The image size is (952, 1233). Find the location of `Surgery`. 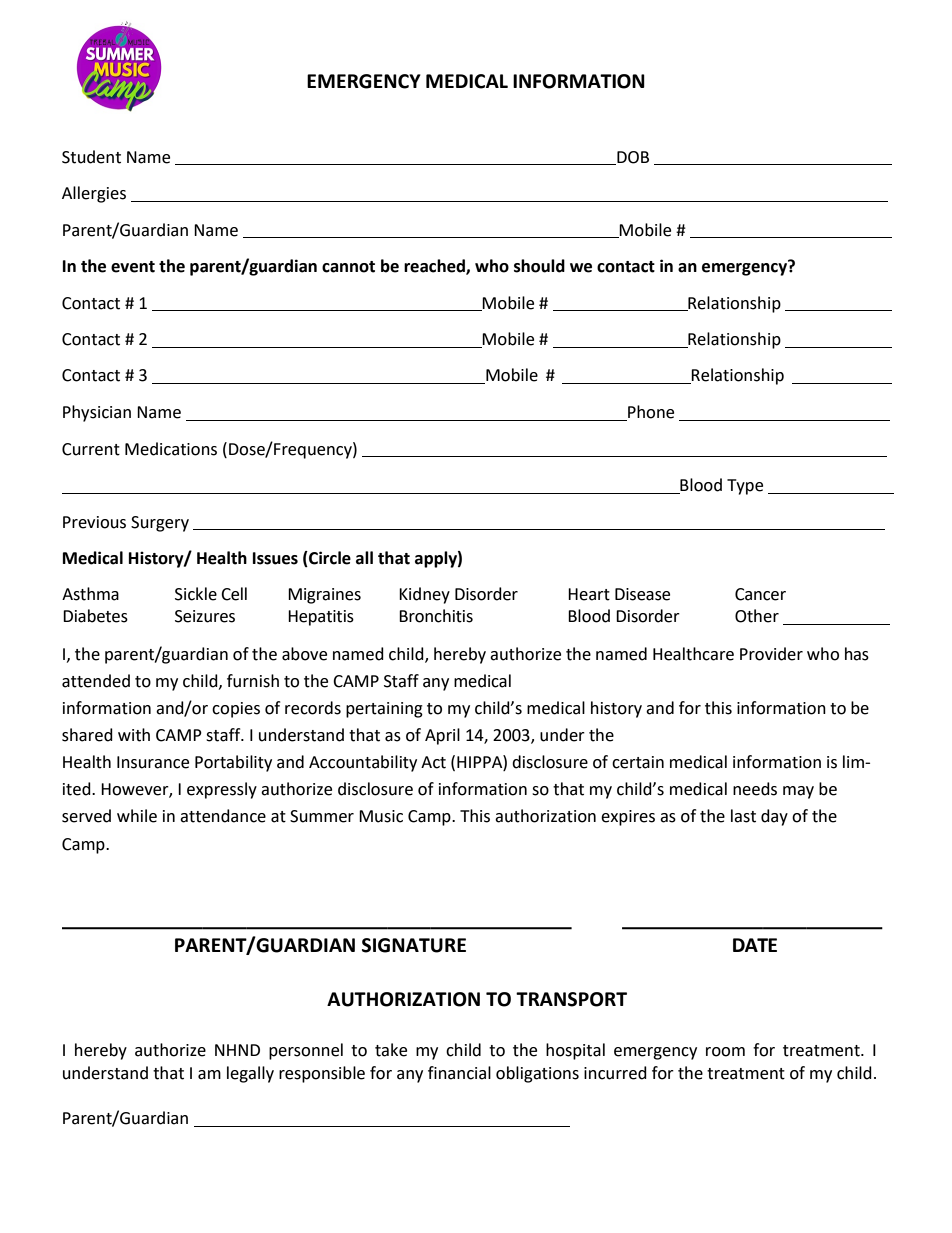

Surgery is located at coordinates (160, 524).
